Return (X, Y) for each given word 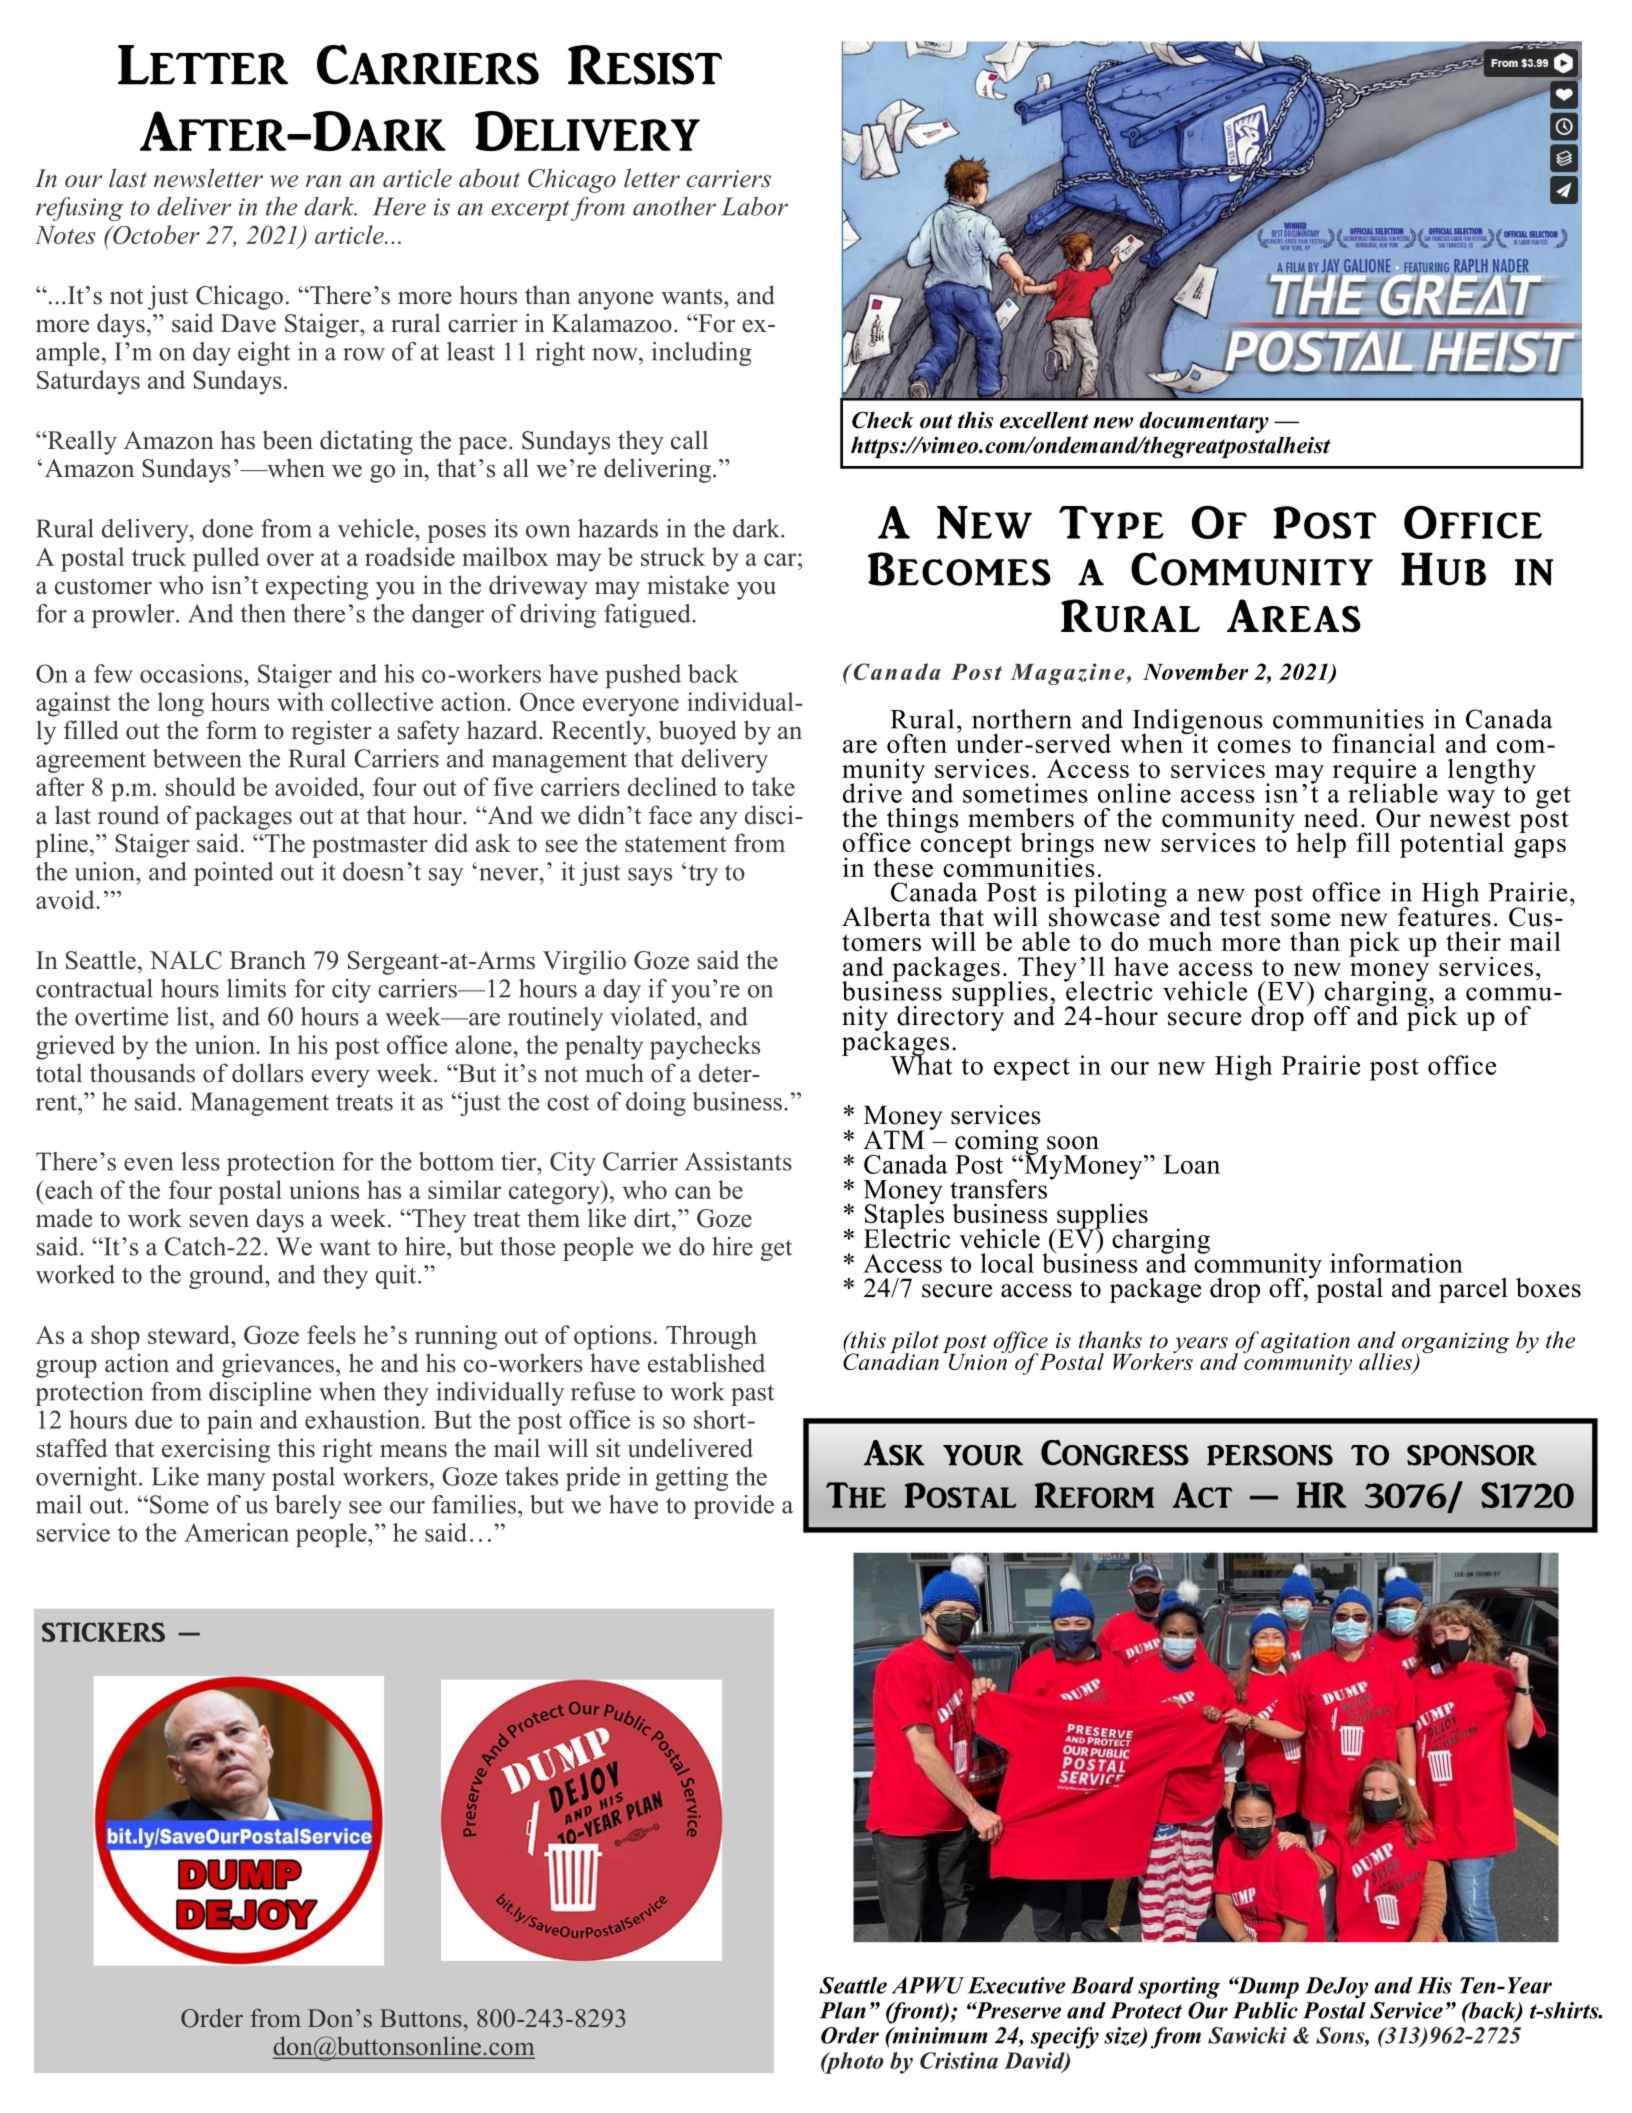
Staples (904, 1216)
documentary (1204, 422)
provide (733, 1507)
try (703, 875)
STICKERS (103, 1632)
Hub (1443, 569)
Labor (755, 206)
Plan (843, 2010)
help (1321, 845)
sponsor (1472, 1455)
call (689, 440)
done (227, 528)
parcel (1473, 1290)
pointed (233, 874)
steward (190, 1334)
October (155, 234)
